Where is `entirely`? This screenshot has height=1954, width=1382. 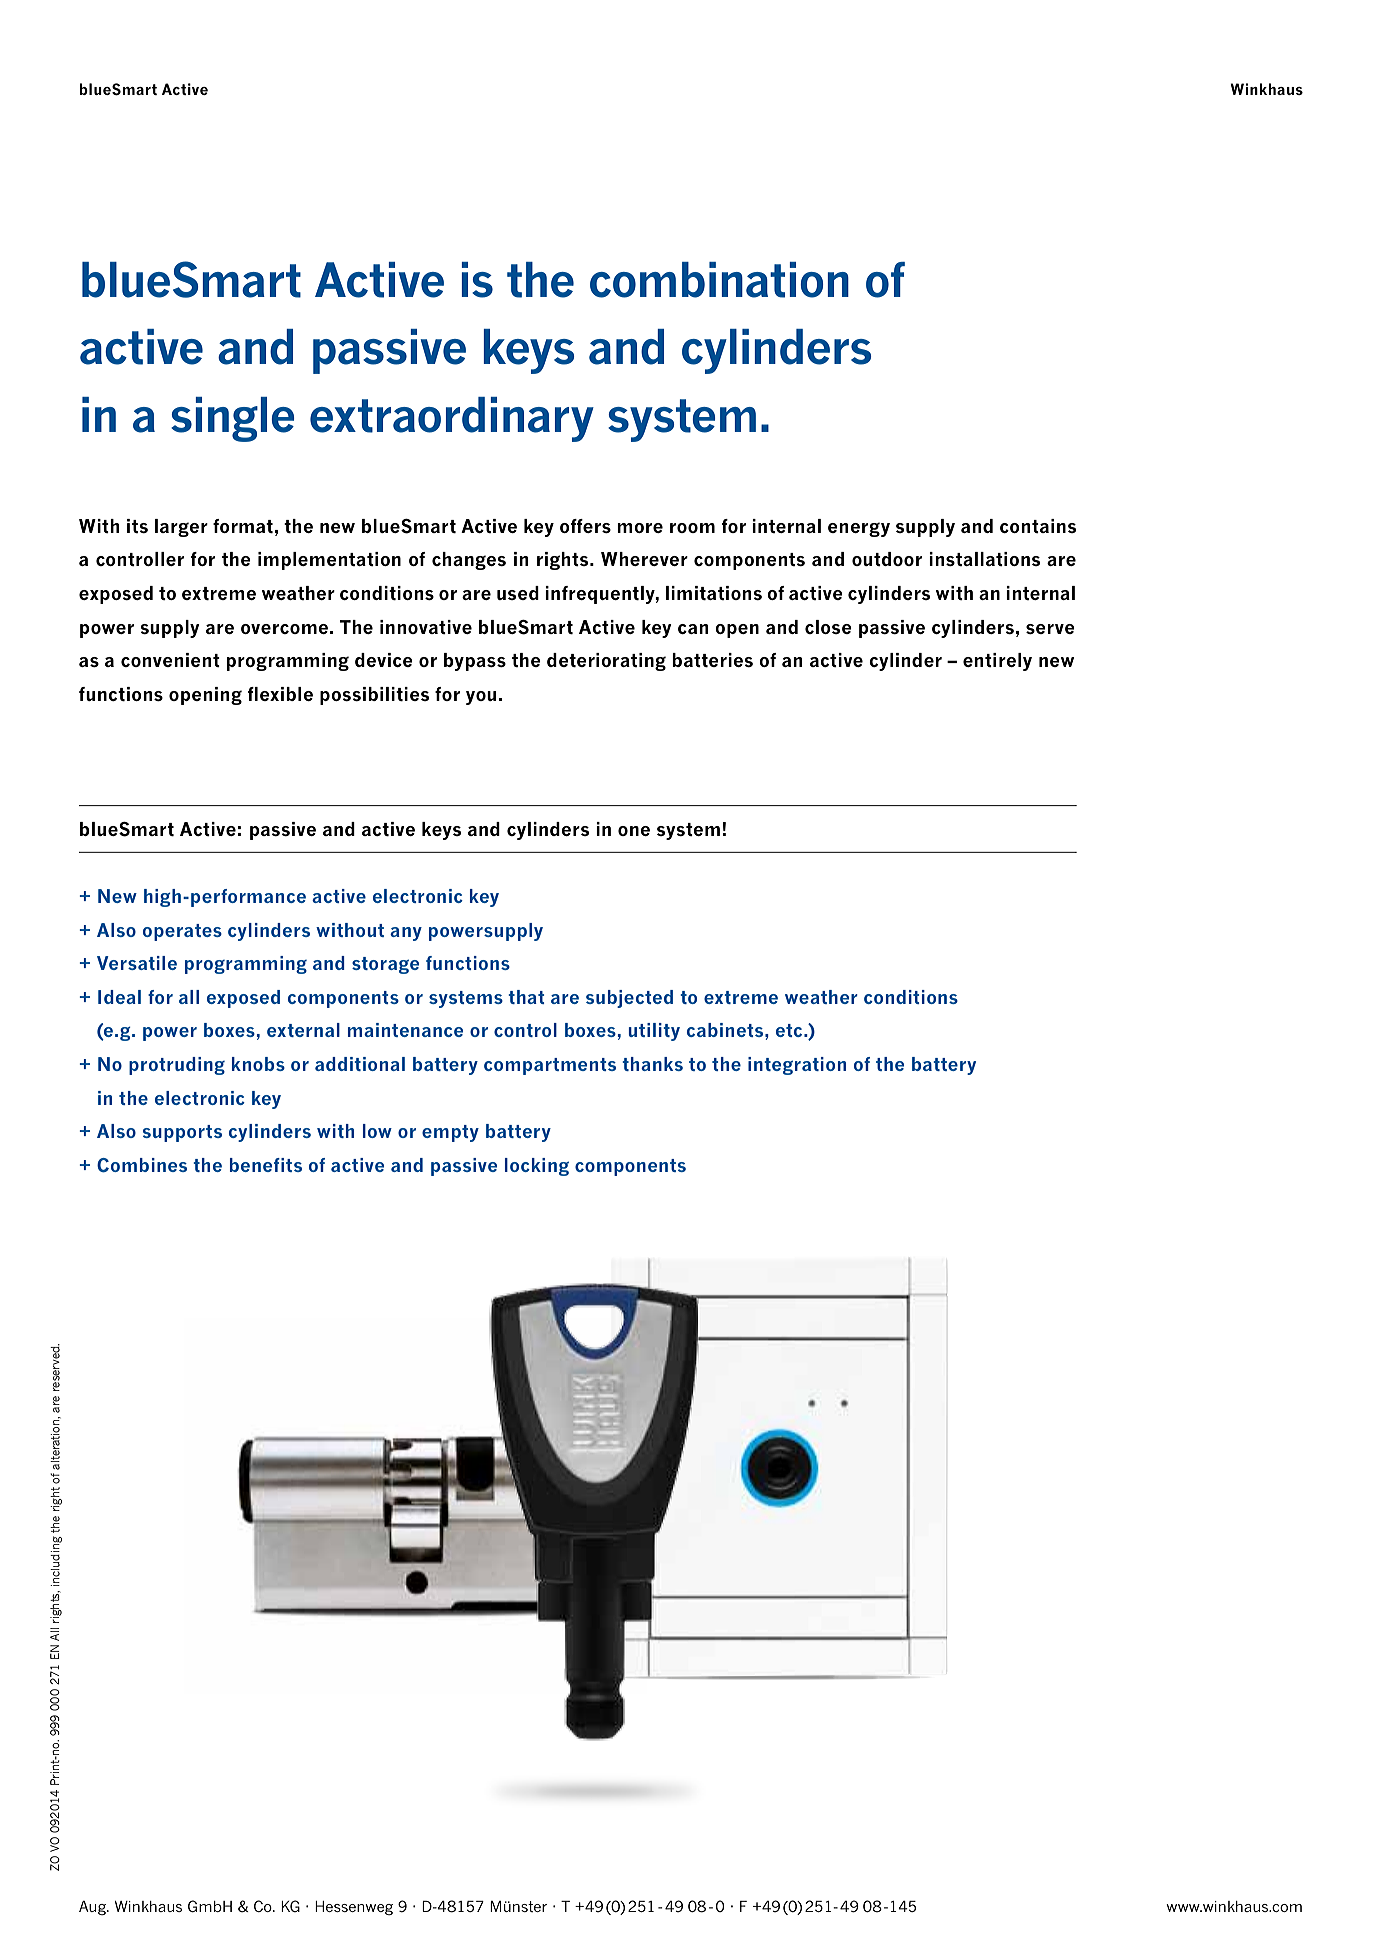
entirely is located at coordinates (997, 662).
